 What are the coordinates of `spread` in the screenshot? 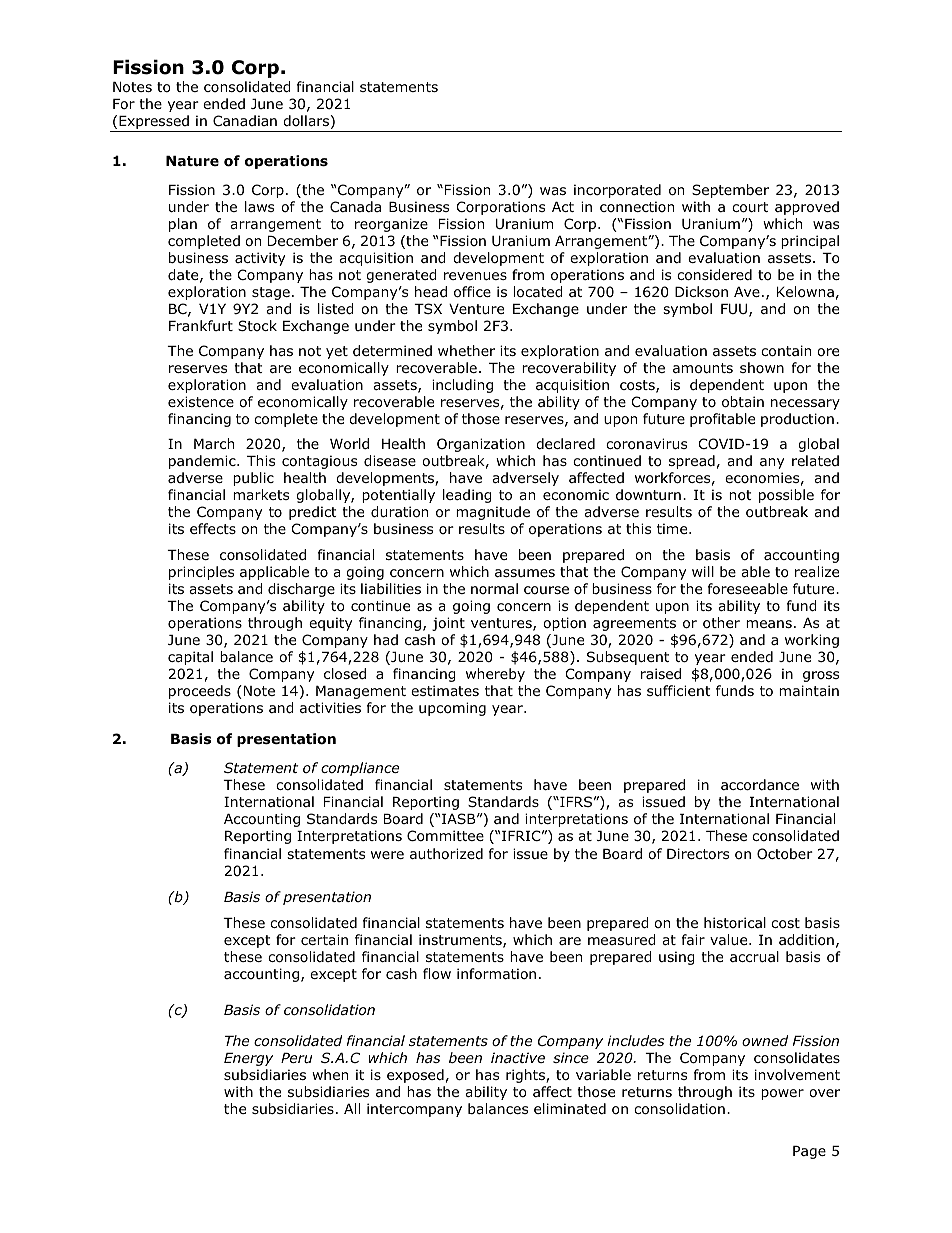 It's located at (692, 462).
